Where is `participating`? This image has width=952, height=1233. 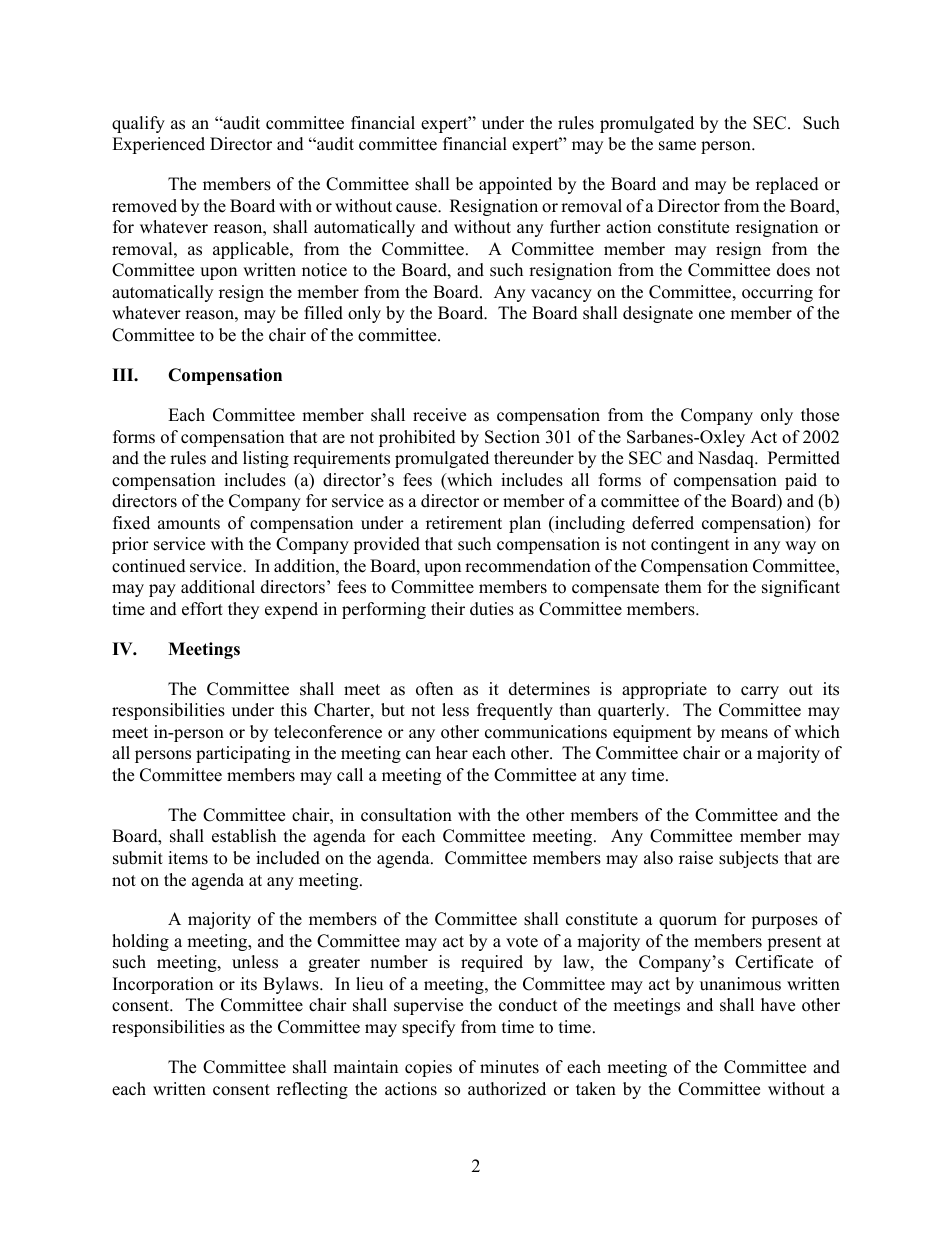
participating is located at coordinates (243, 754).
